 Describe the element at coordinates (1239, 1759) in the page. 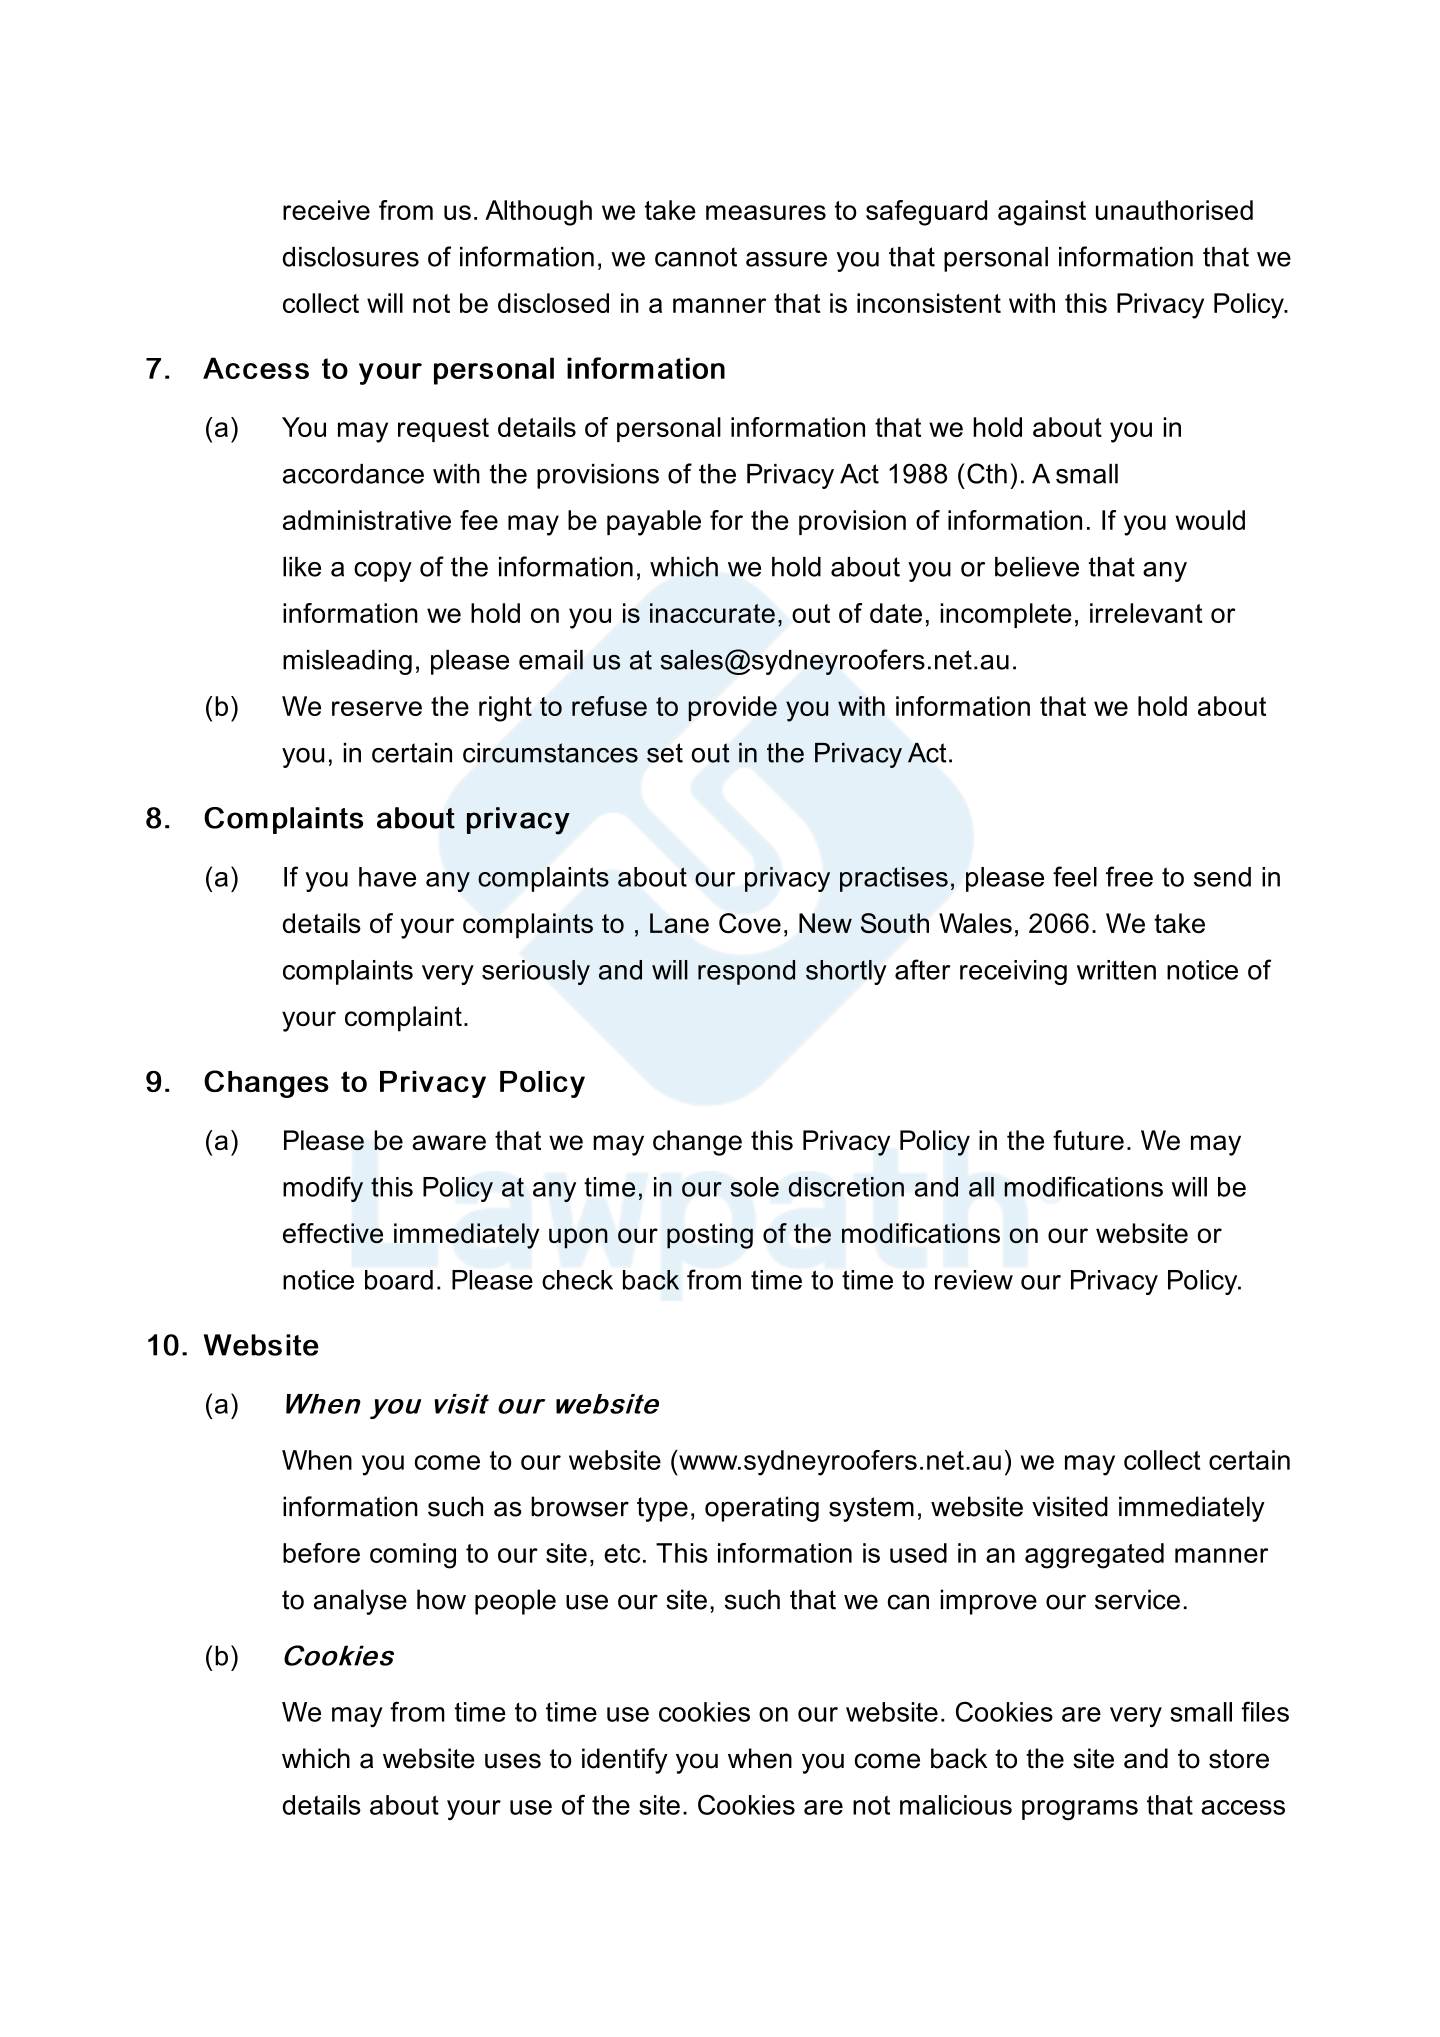

I see `store` at that location.
